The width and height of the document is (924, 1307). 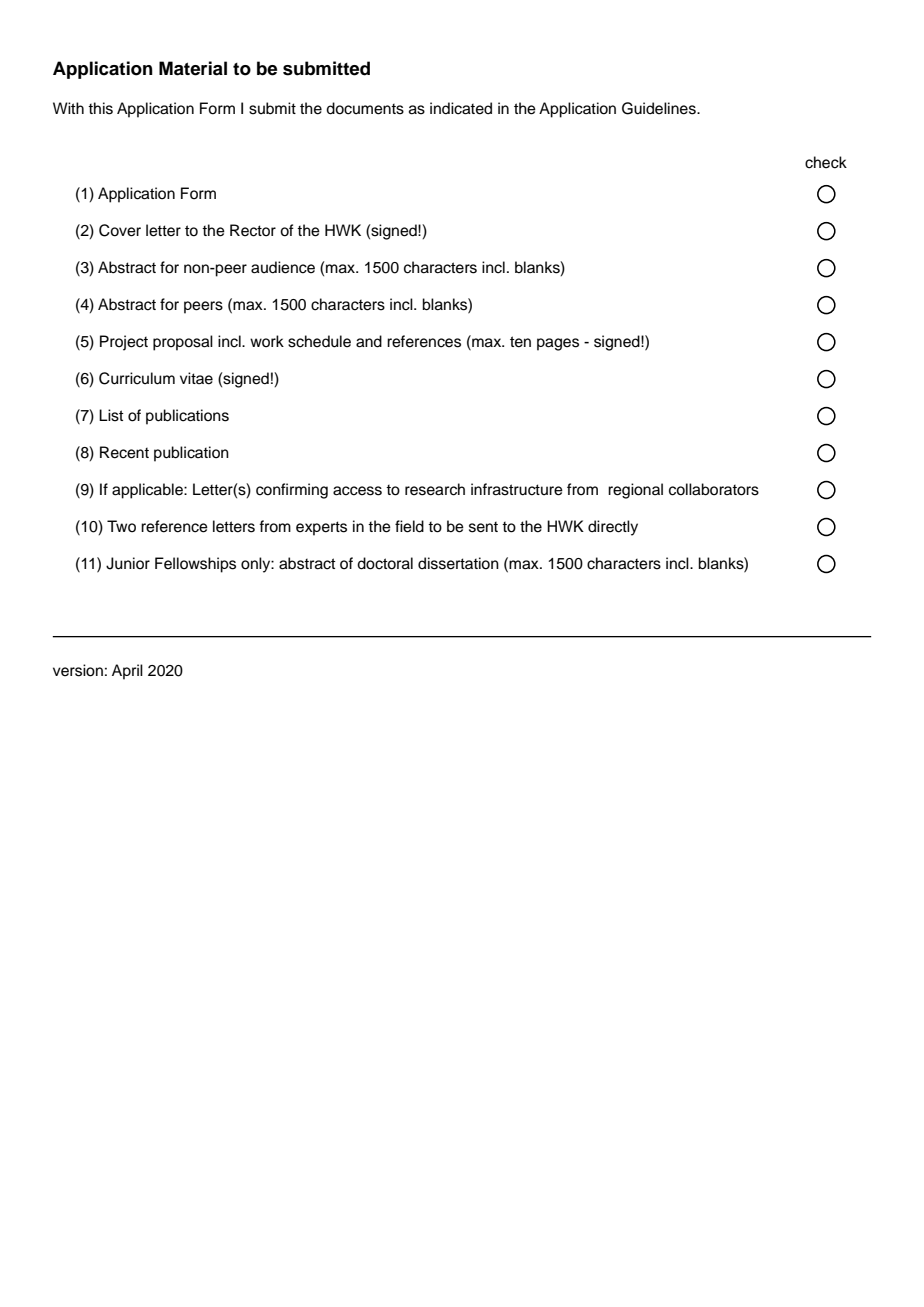 What do you see at coordinates (121, 526) in the document?
I see `Two` at bounding box center [121, 526].
